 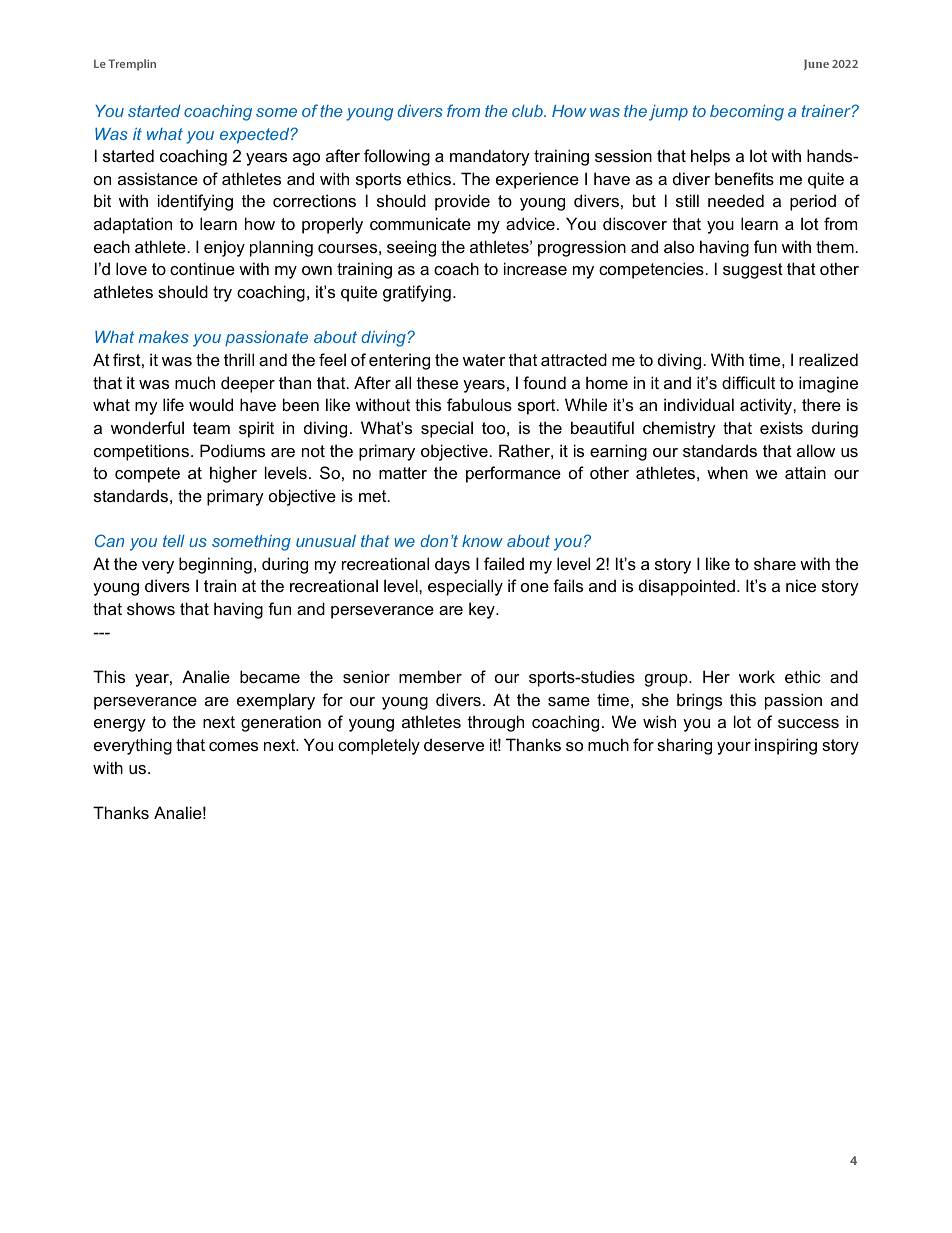 I want to click on individual, so click(x=699, y=404).
